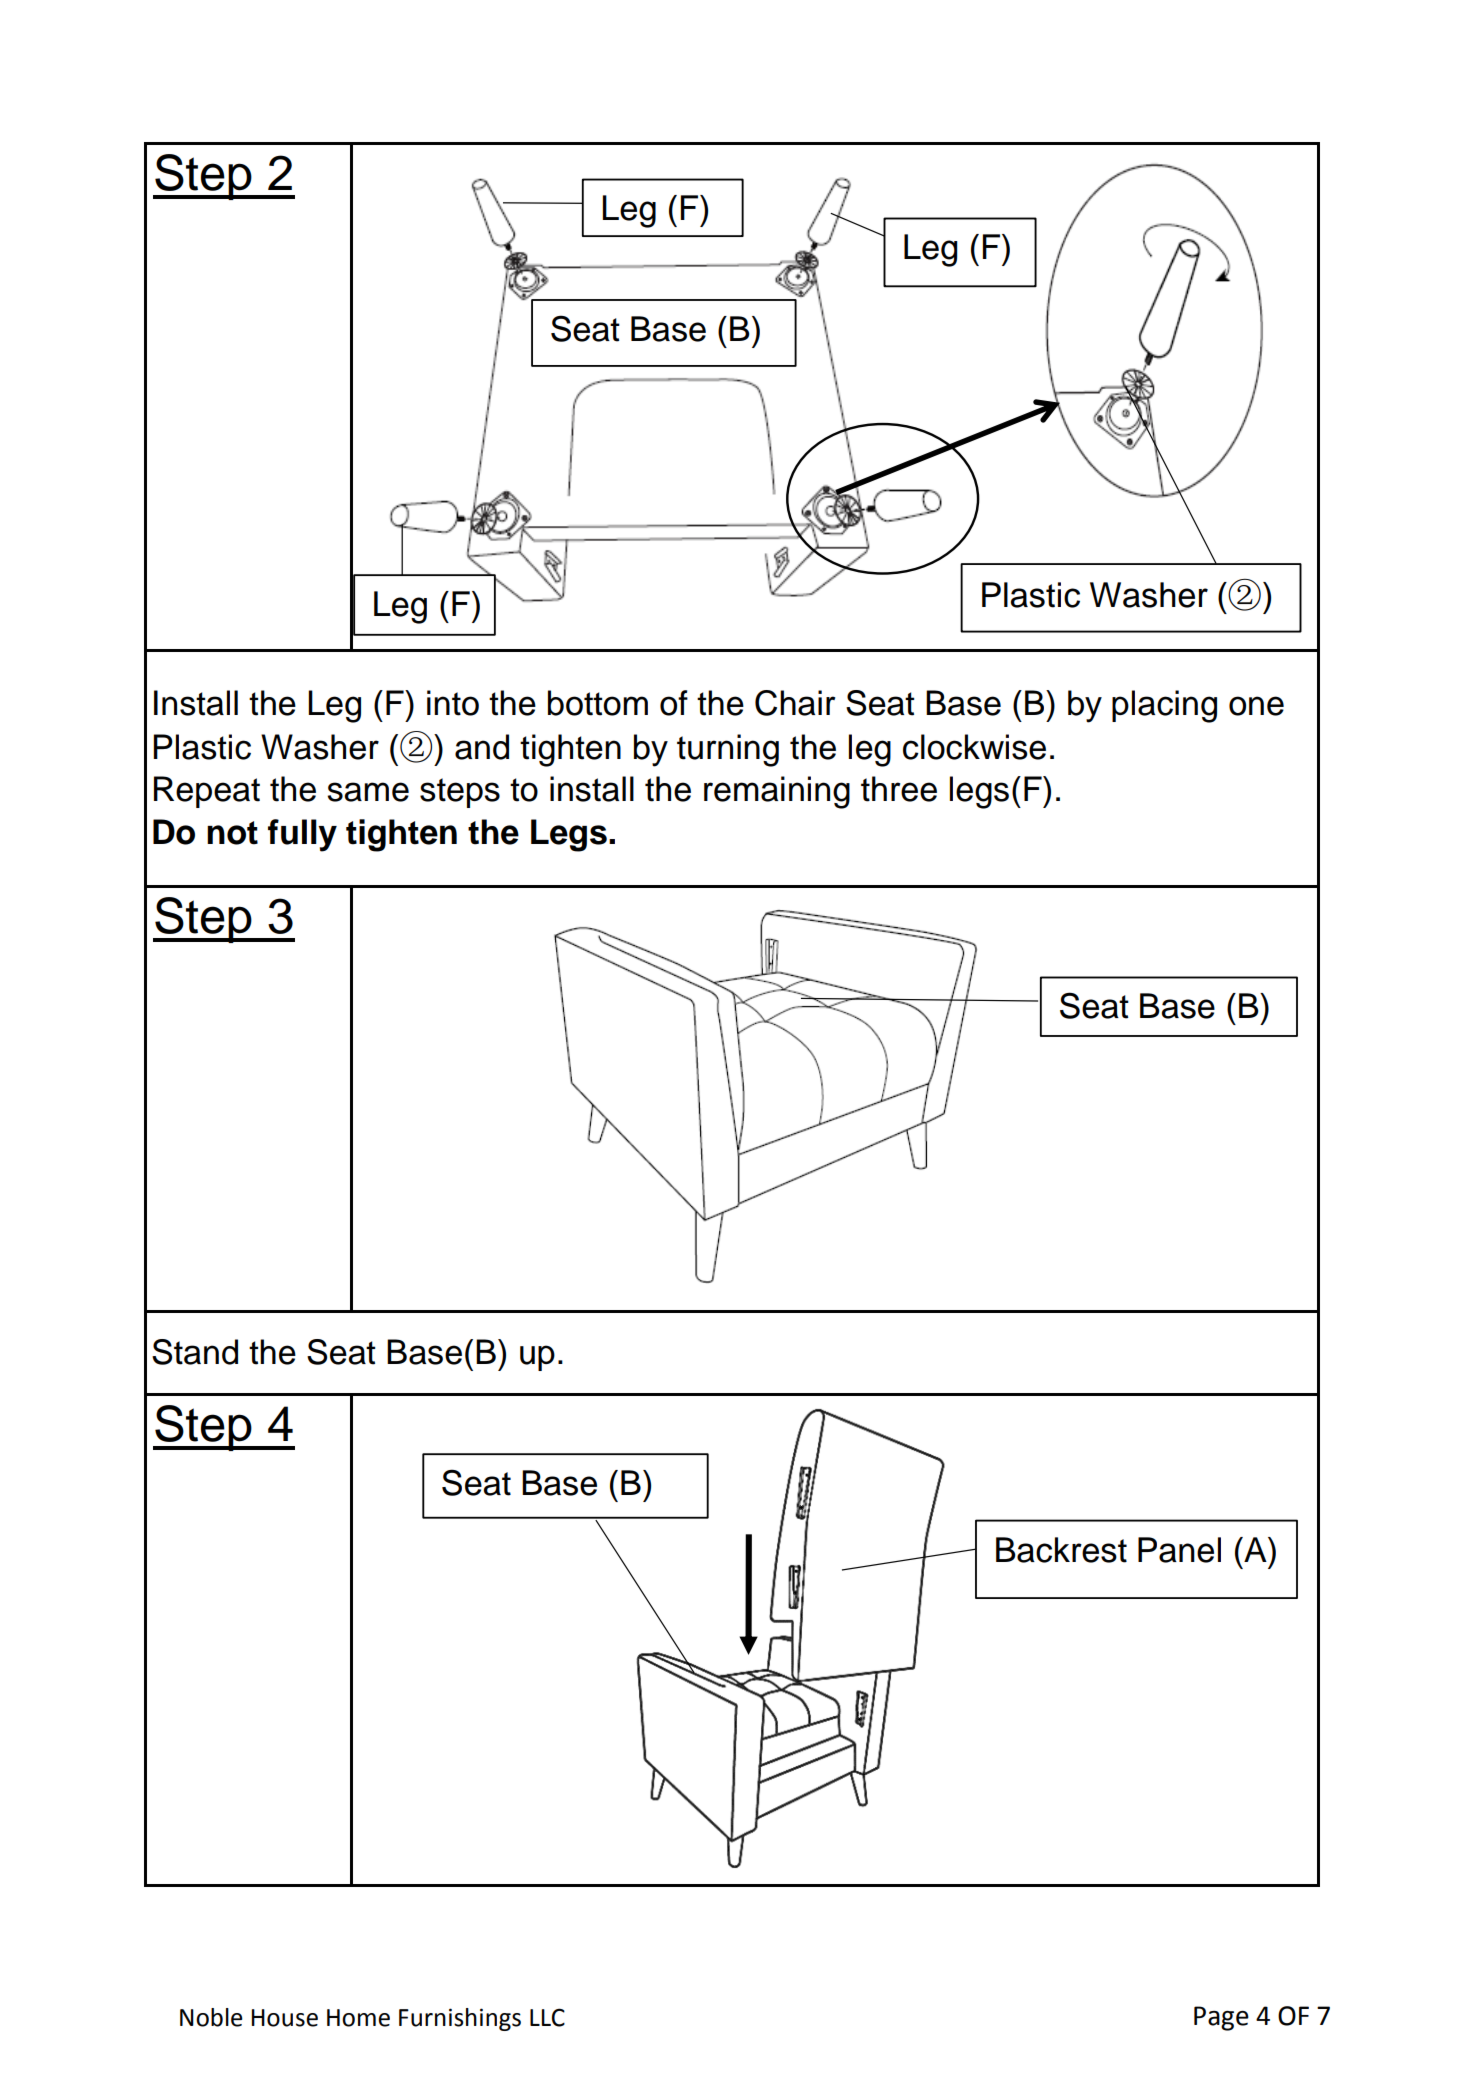 The width and height of the screenshot is (1466, 2073). I want to click on turning, so click(728, 750).
